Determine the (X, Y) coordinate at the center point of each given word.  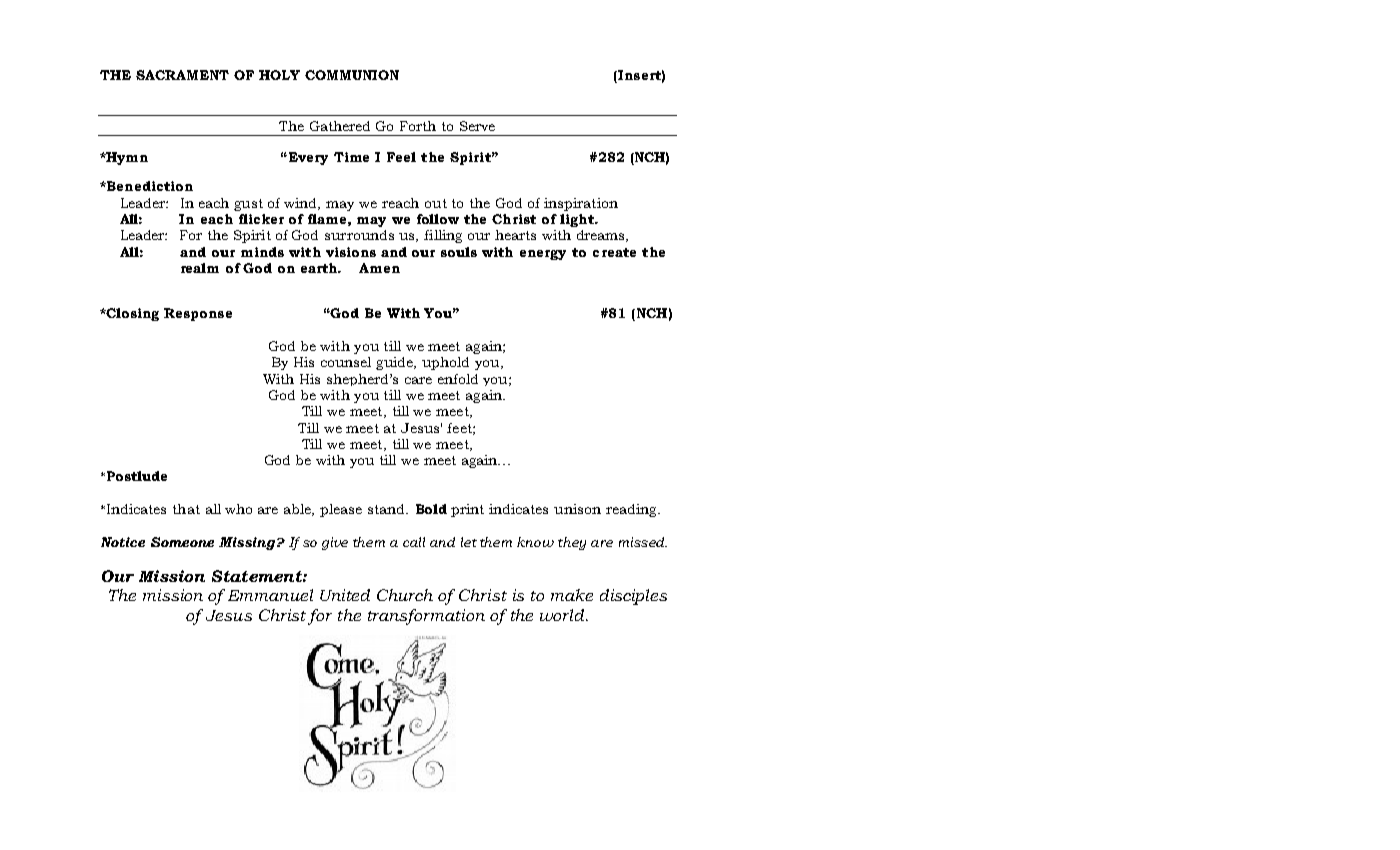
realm (200, 268)
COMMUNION (352, 75)
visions (351, 252)
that (186, 509)
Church (405, 595)
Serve (477, 126)
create (614, 252)
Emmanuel (270, 595)
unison (577, 509)
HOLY (279, 75)
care (418, 380)
